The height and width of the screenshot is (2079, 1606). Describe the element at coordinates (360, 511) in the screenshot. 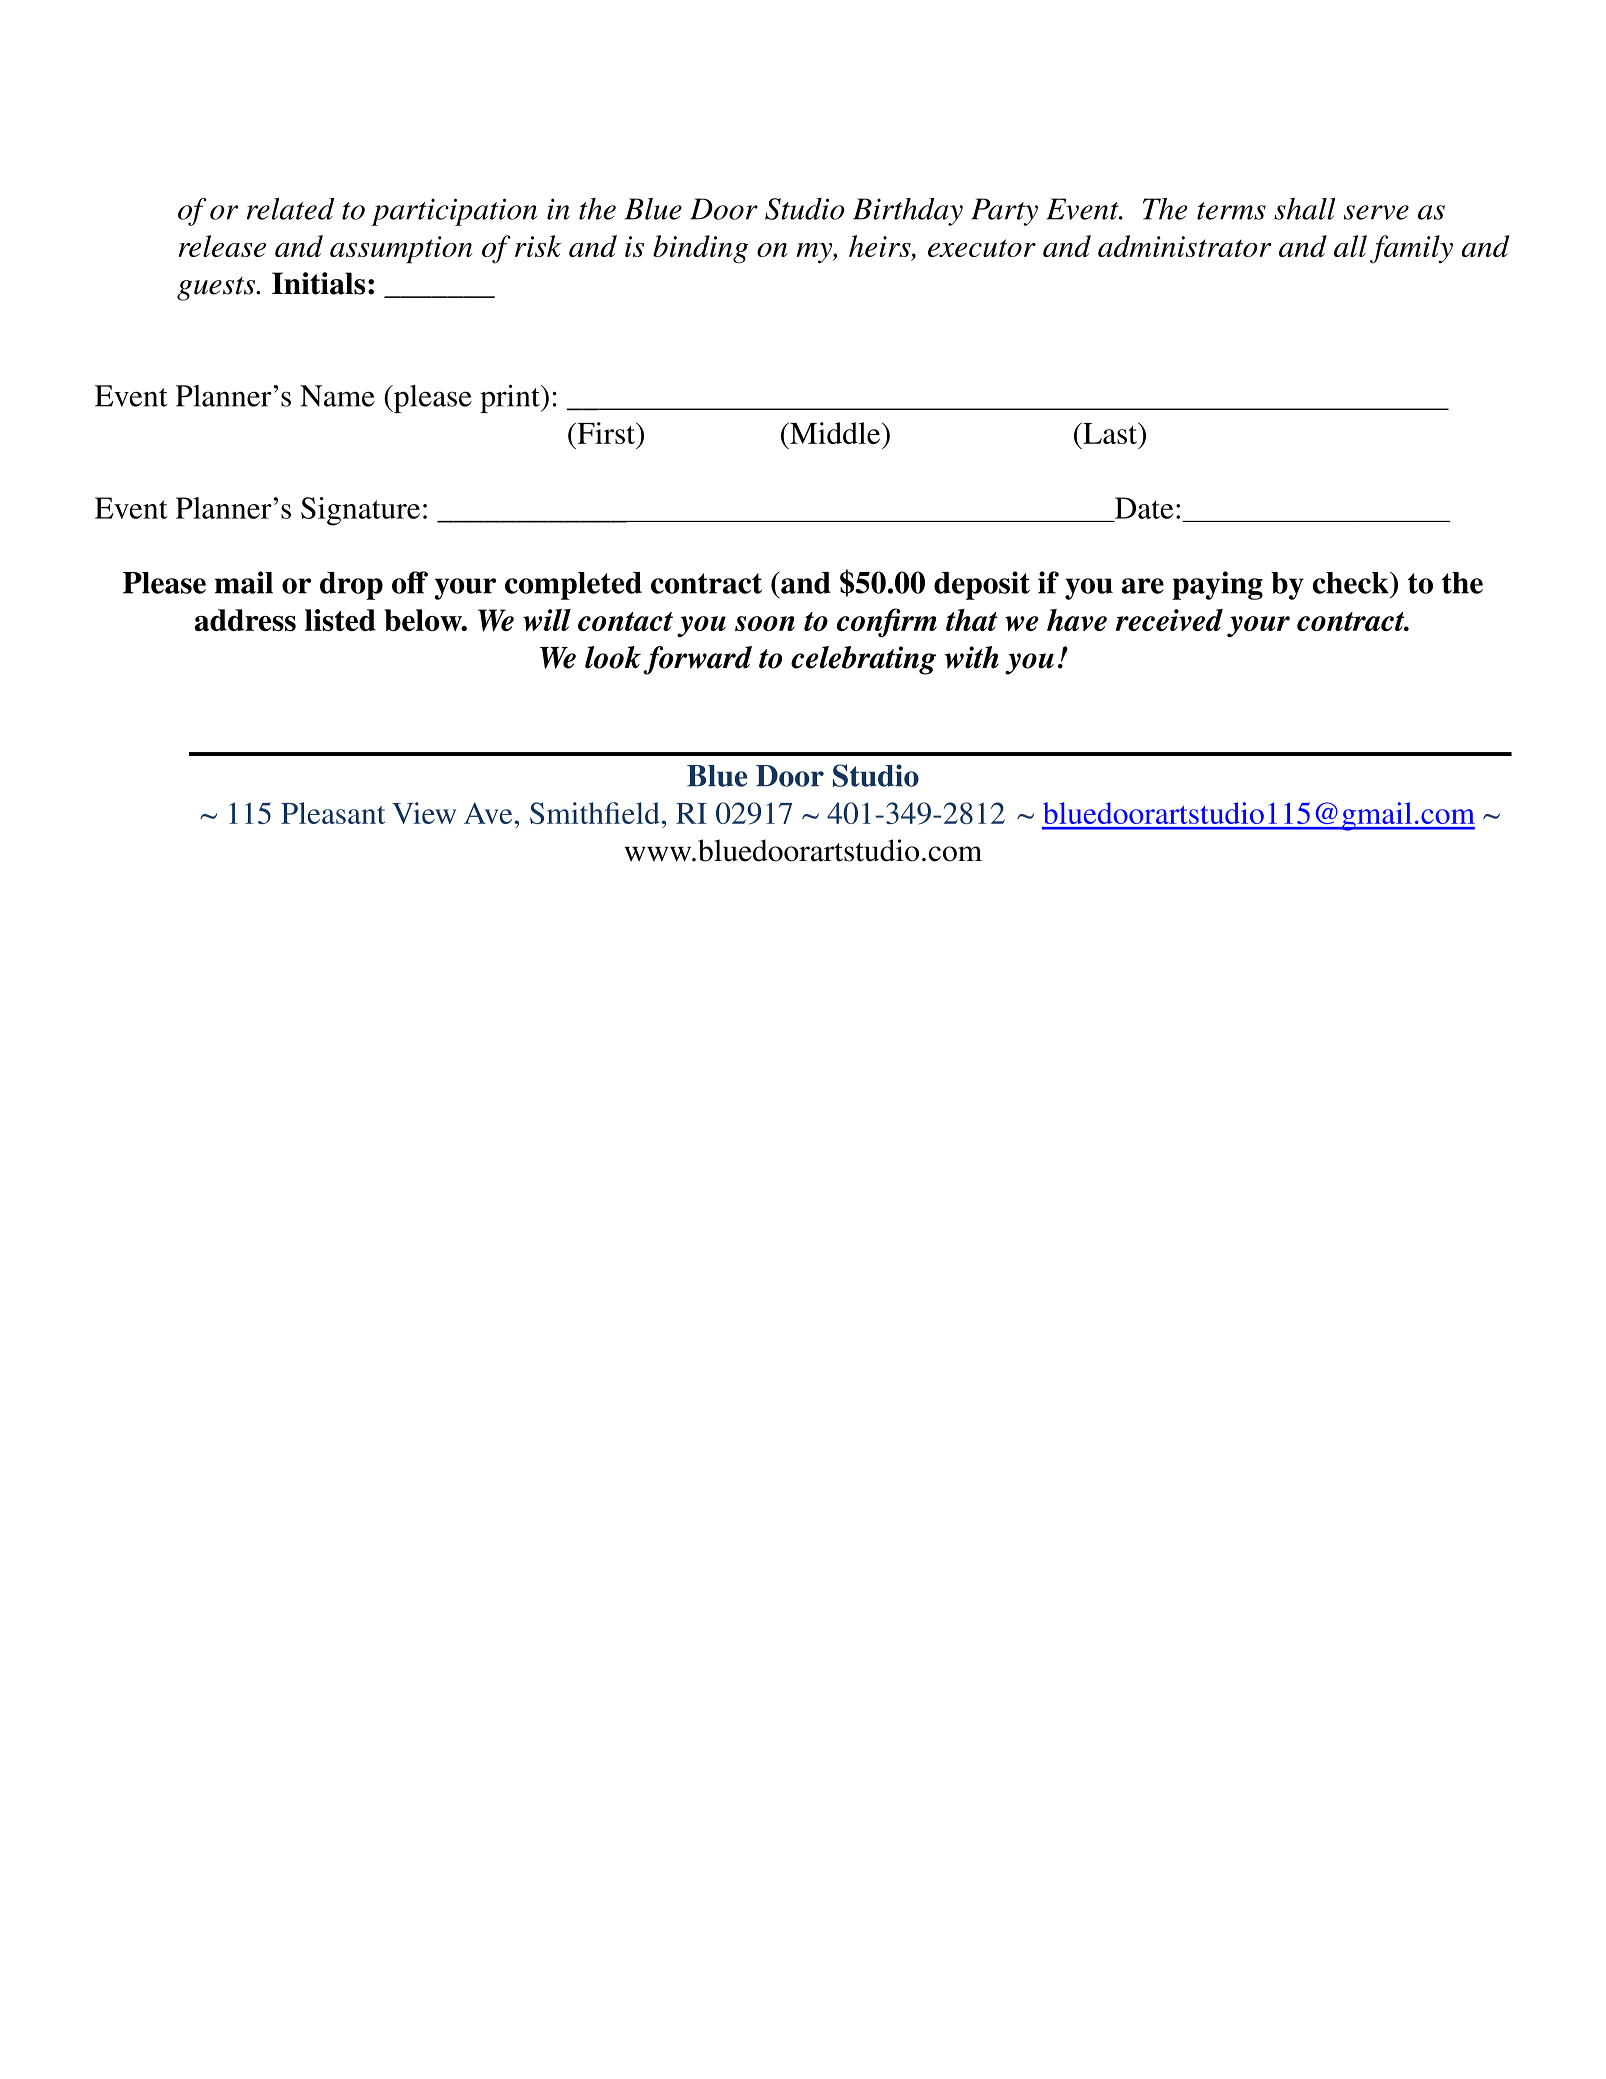

I see `Signature` at that location.
